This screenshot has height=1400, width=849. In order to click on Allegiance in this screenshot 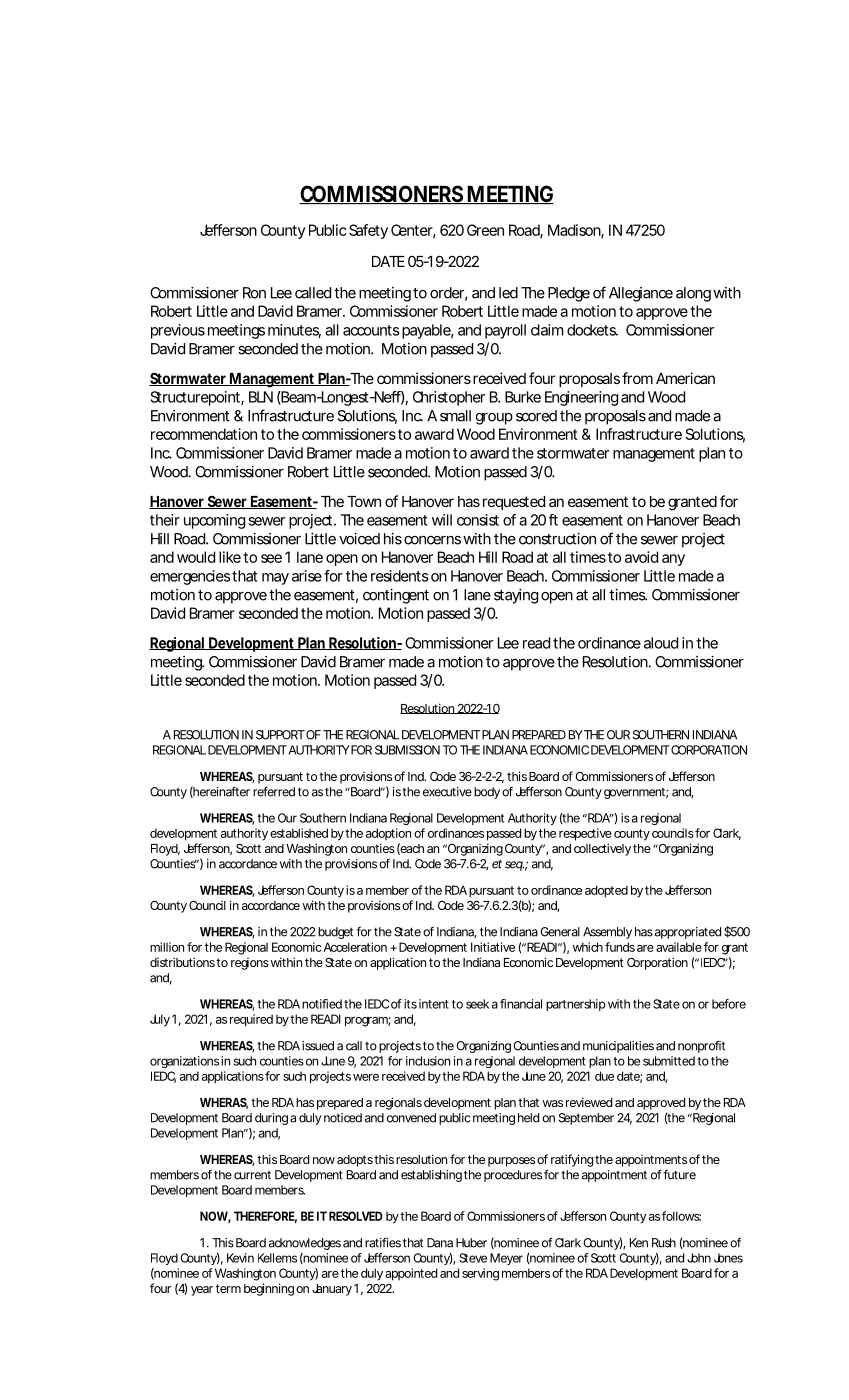, I will do `click(641, 294)`.
